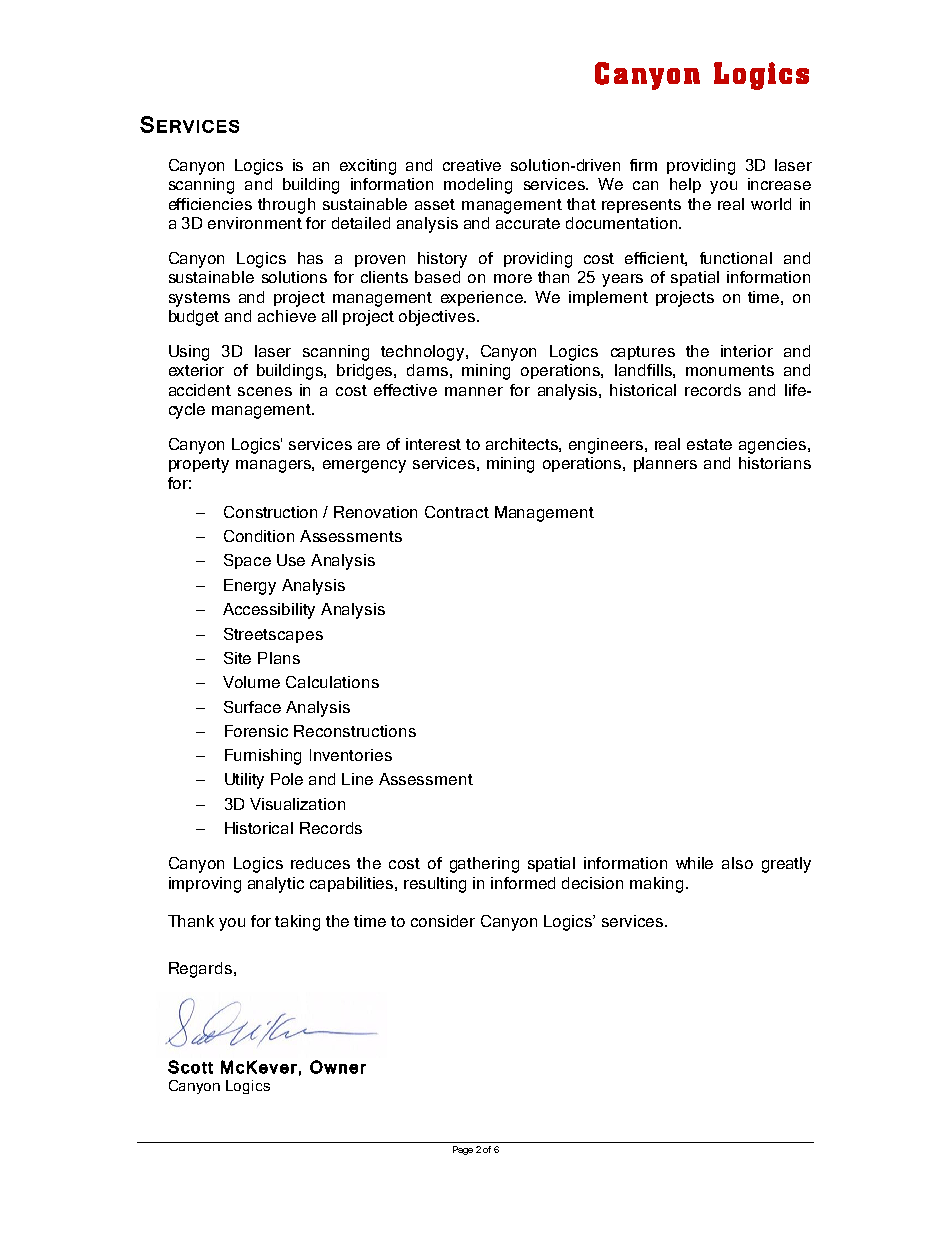 The image size is (952, 1233). What do you see at coordinates (463, 1150) in the document?
I see `Page` at bounding box center [463, 1150].
